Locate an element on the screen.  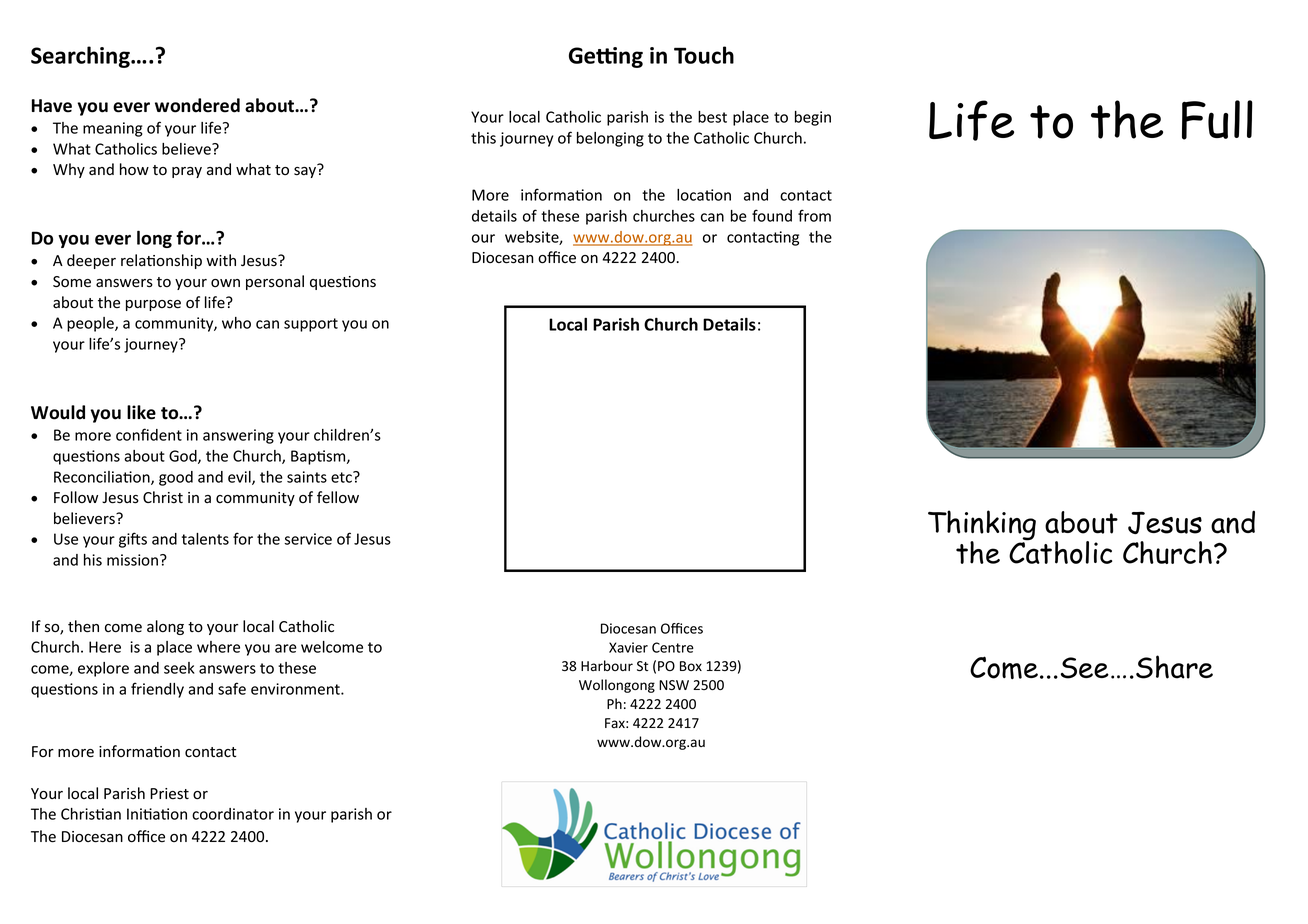
then is located at coordinates (83, 626).
